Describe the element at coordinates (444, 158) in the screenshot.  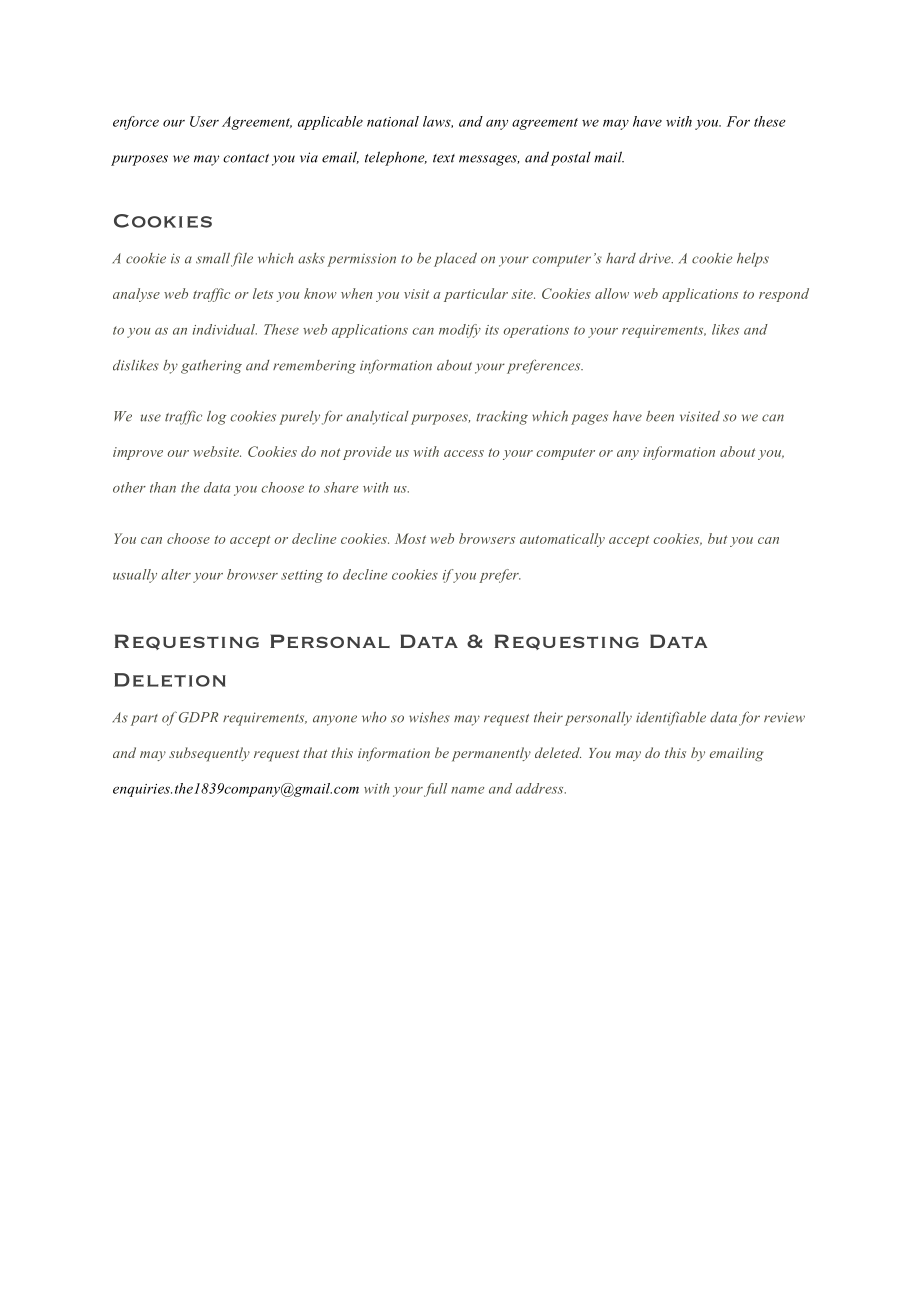
I see `text` at that location.
